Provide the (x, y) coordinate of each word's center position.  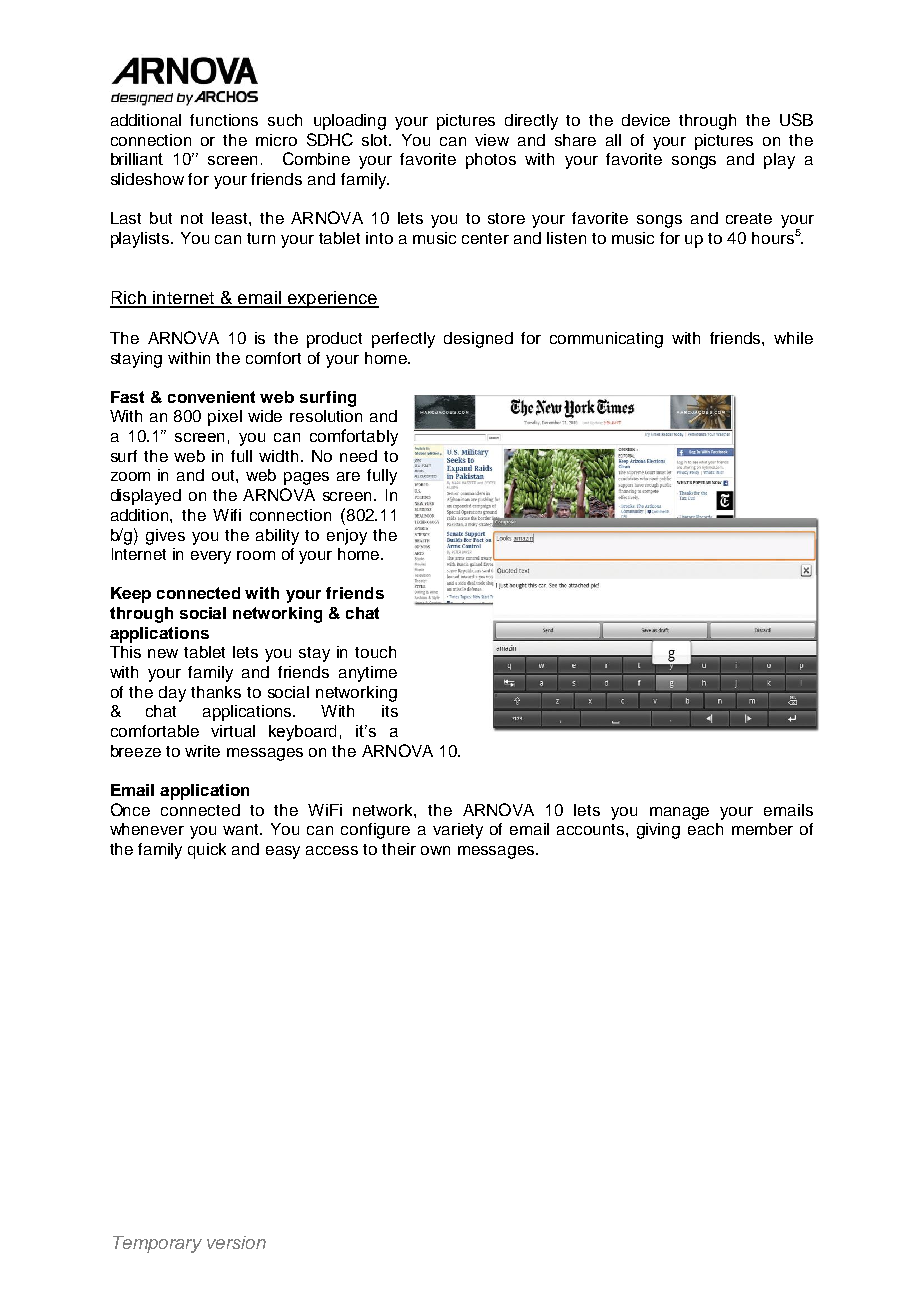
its (390, 711)
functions (224, 120)
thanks (216, 692)
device (646, 120)
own (435, 850)
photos (491, 161)
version (236, 1242)
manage (679, 813)
